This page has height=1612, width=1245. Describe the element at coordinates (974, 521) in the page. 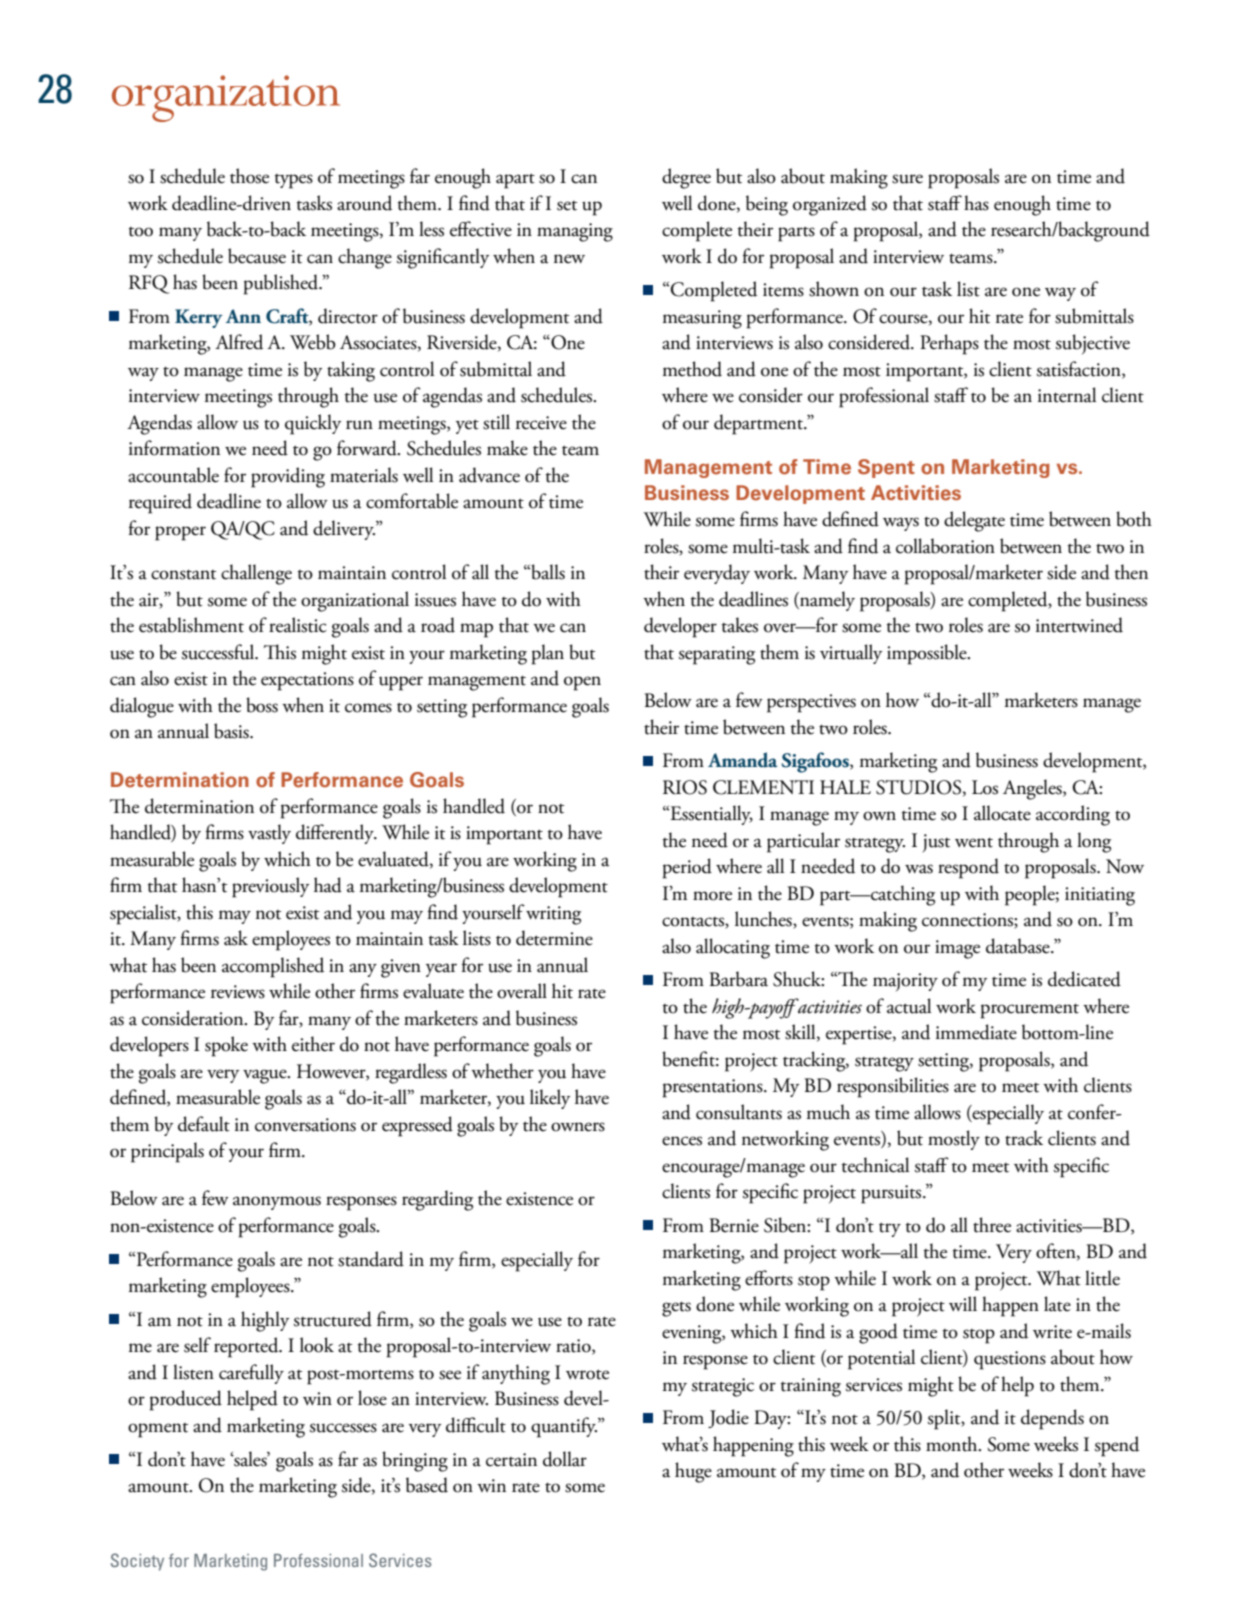

I see `delegate` at that location.
